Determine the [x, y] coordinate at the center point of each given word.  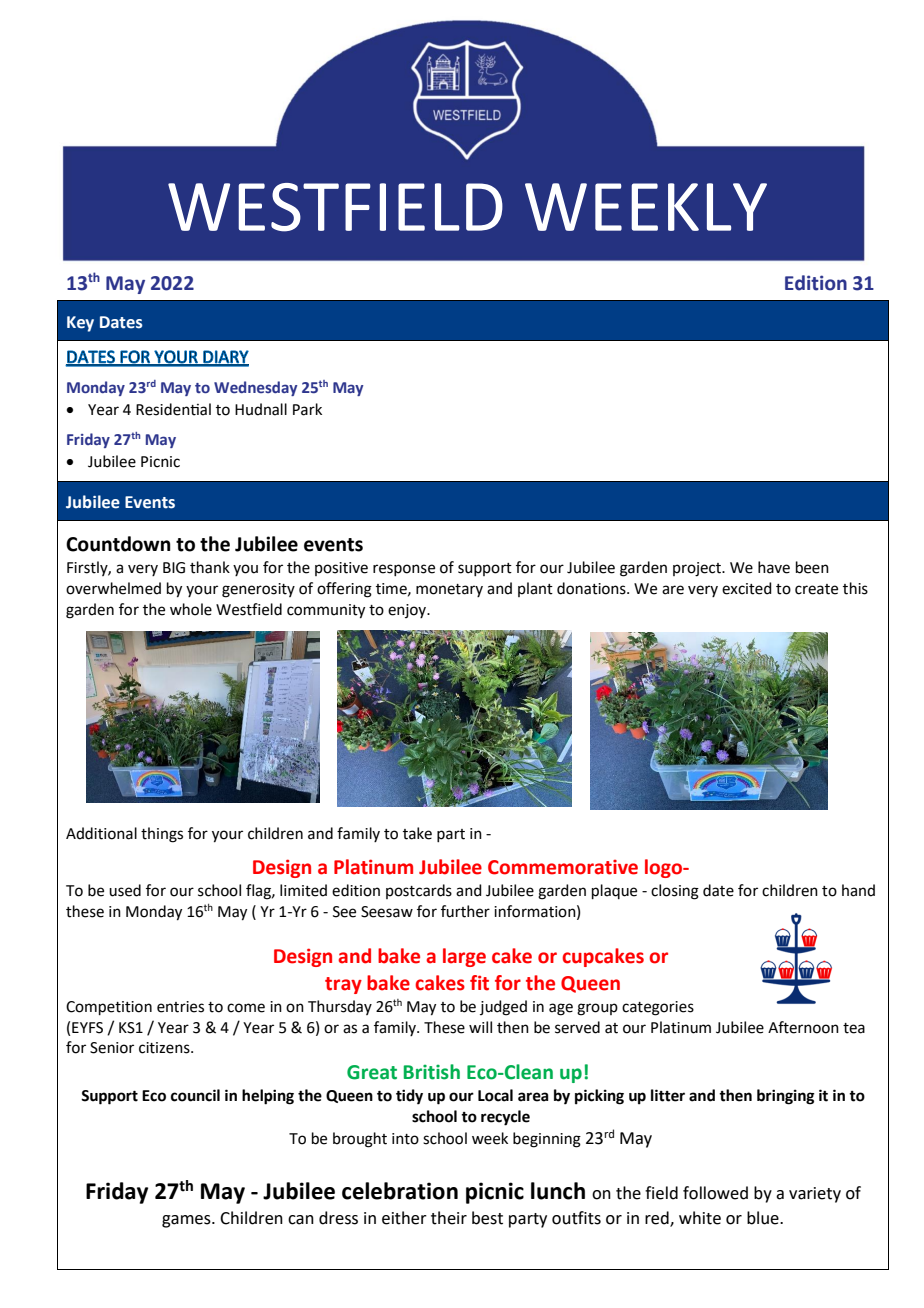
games [187, 1221]
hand [858, 890]
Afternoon [803, 1027]
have [774, 567]
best [487, 1218]
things [162, 835]
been [812, 567]
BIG [174, 568]
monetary [449, 590]
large [464, 957]
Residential [173, 409]
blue [764, 1218]
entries [180, 1007]
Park [307, 409]
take [417, 833]
